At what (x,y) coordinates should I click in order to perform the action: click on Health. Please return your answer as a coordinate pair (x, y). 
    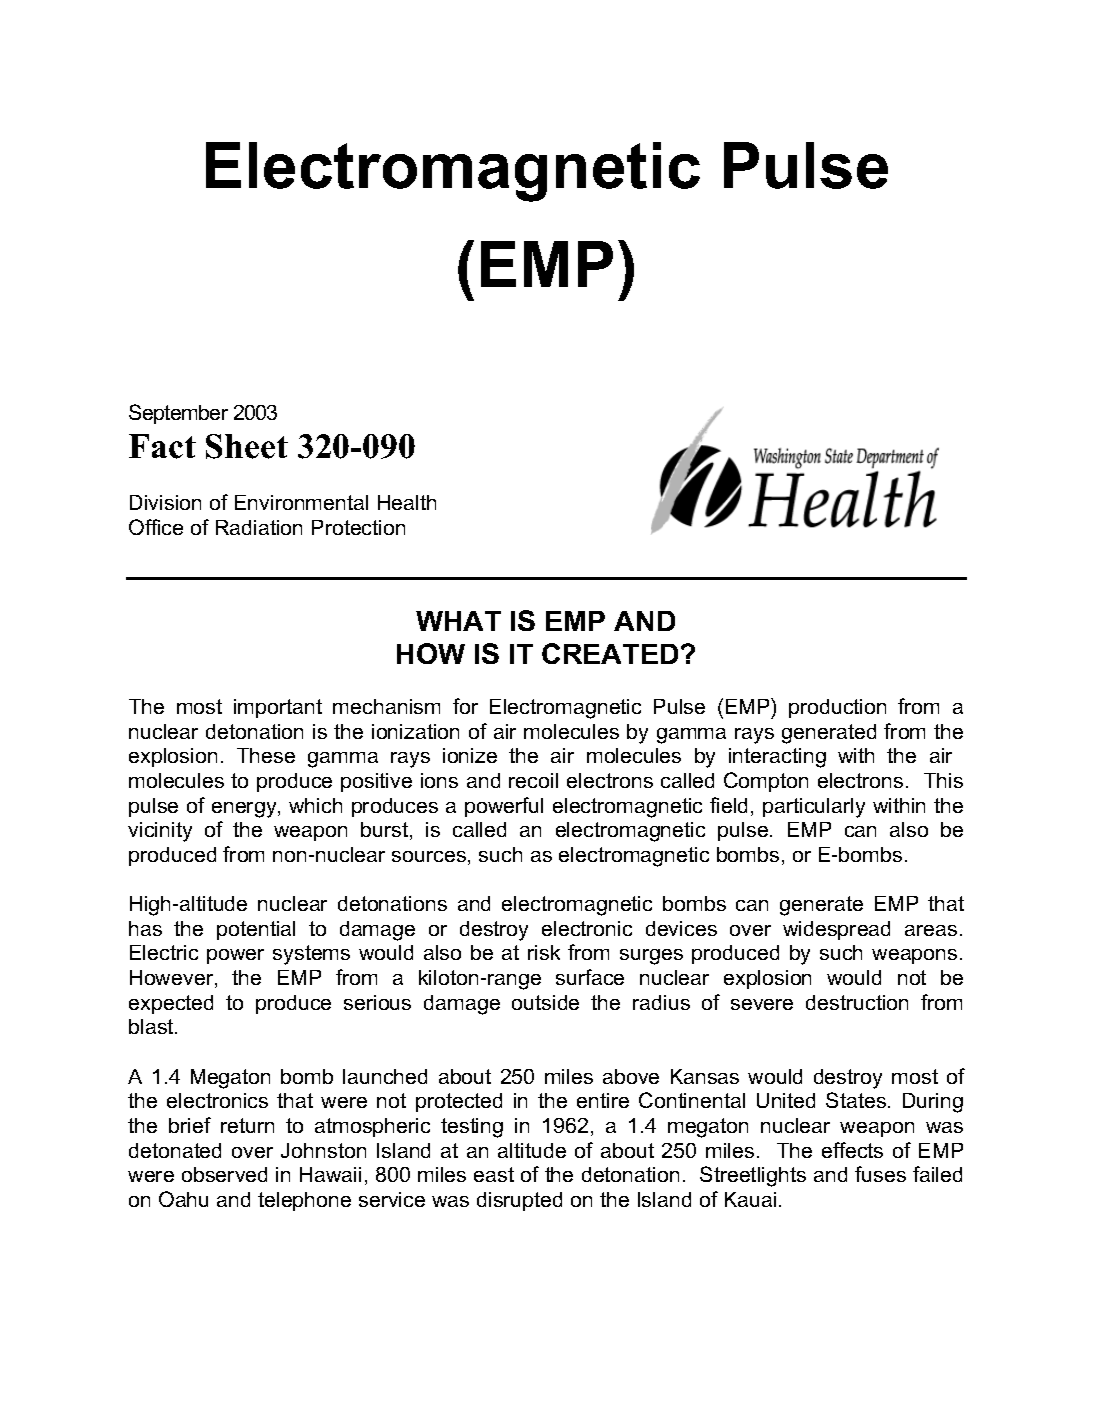
    Looking at the image, I should click on (407, 502).
